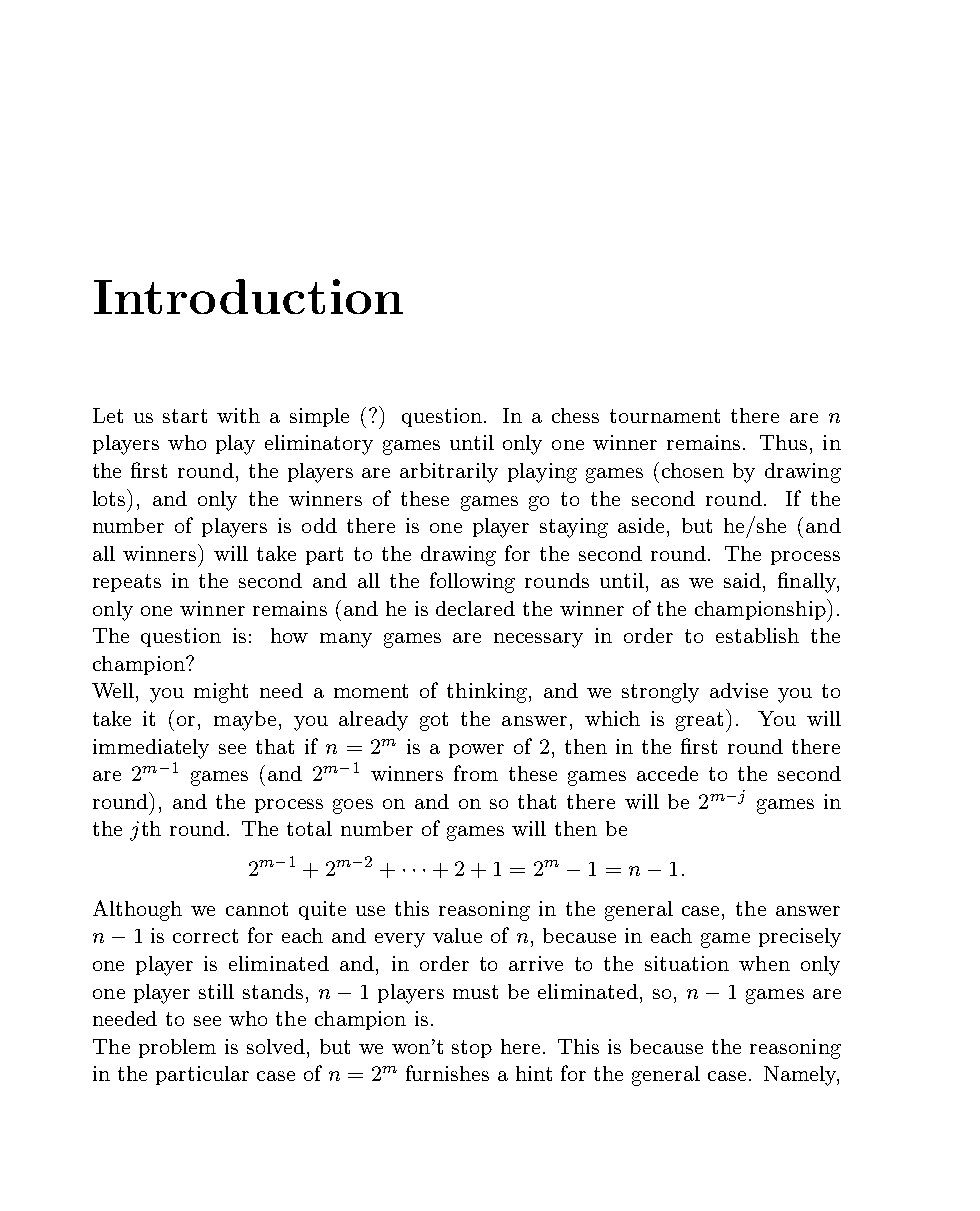  Describe the element at coordinates (177, 1048) in the document. I see `problem` at that location.
